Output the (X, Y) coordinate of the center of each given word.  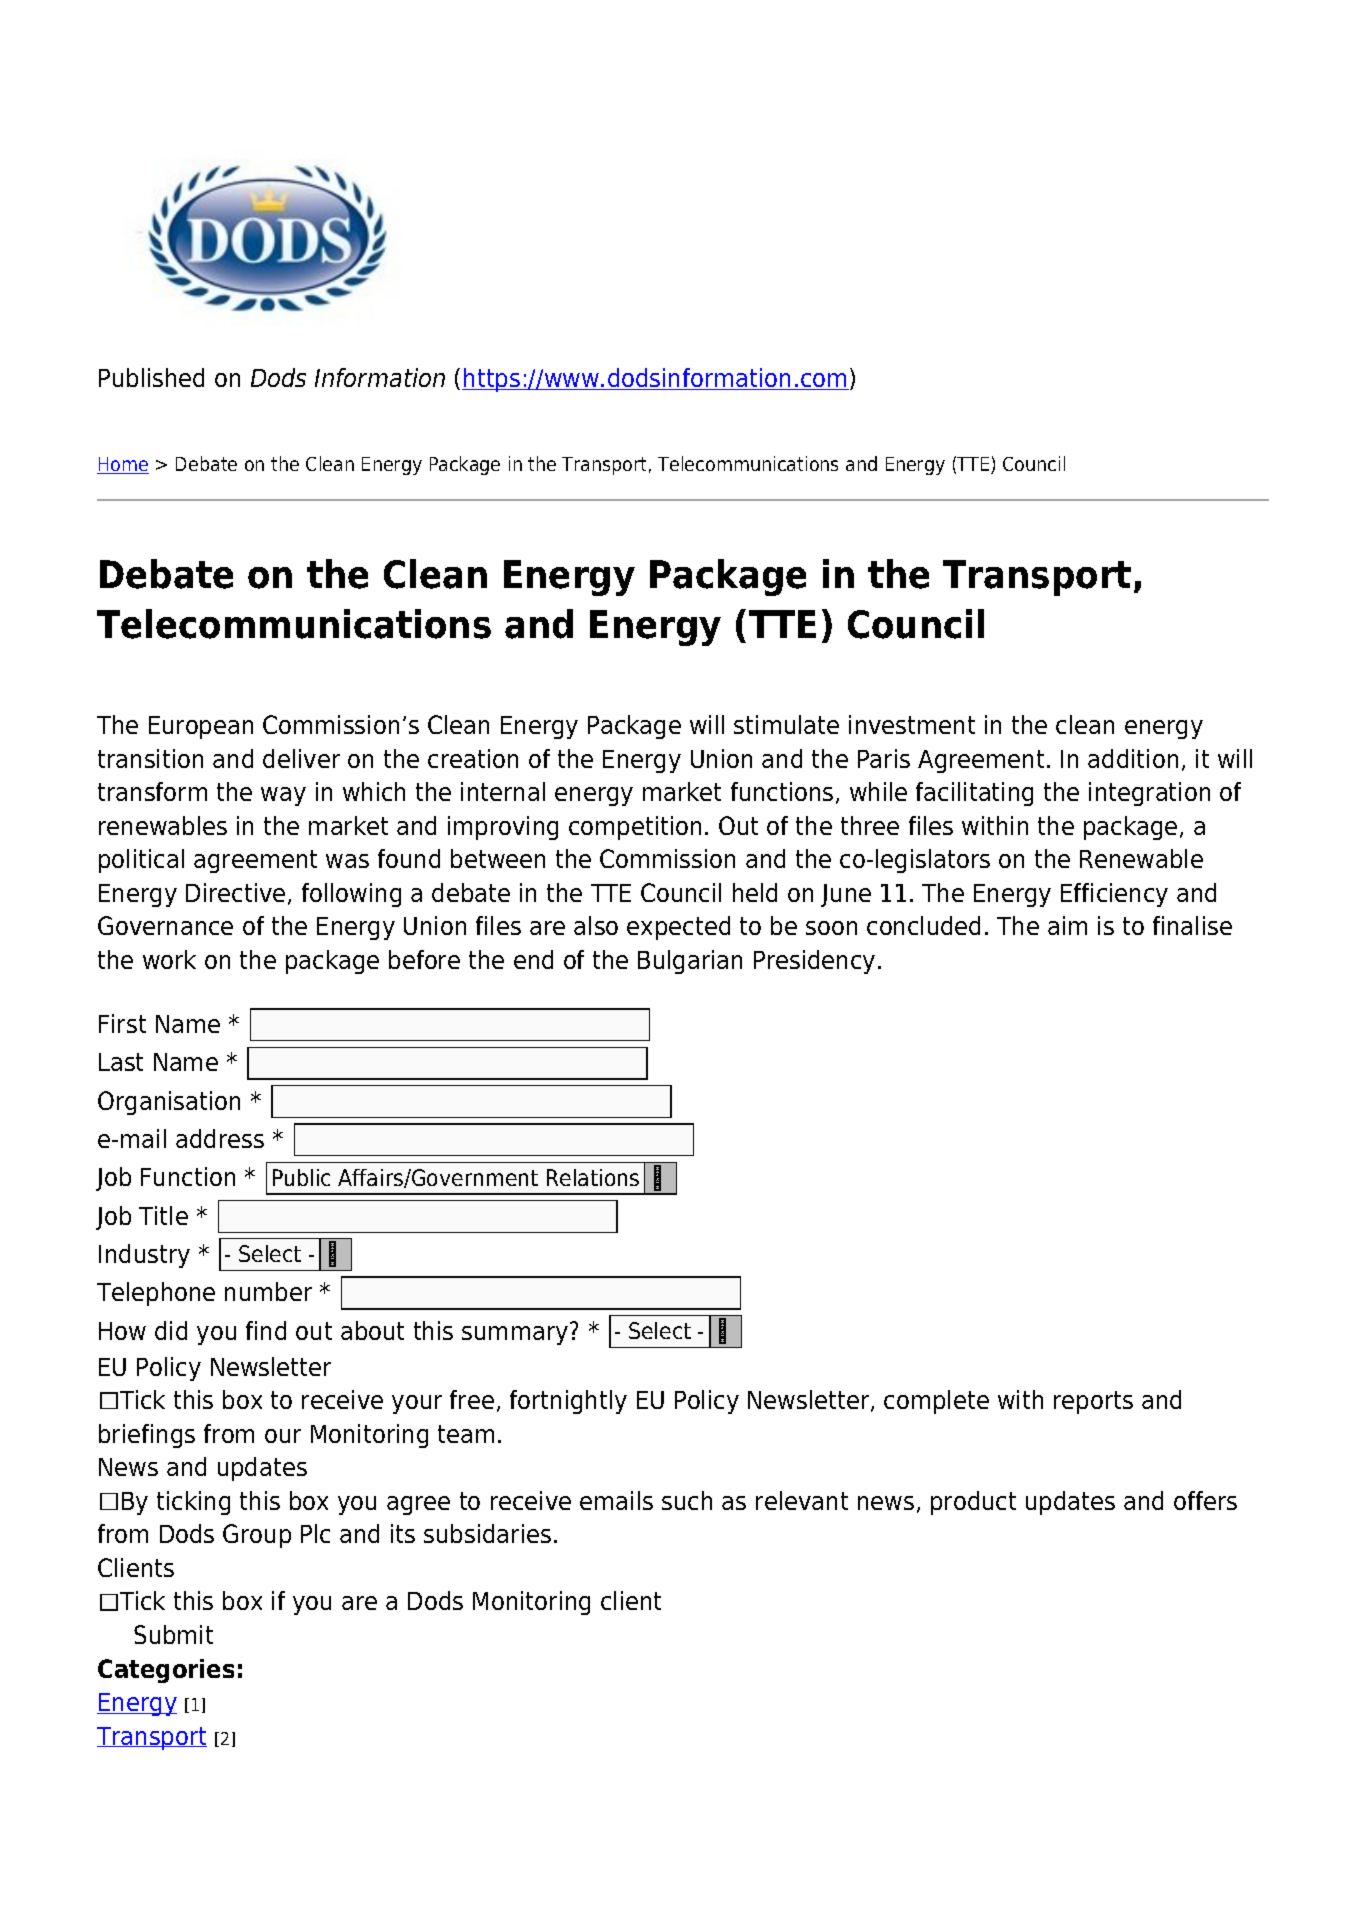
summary (516, 1334)
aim (1067, 925)
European (201, 727)
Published (151, 377)
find (266, 1330)
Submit (173, 1634)
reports (1093, 1402)
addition (1133, 758)
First (122, 1023)
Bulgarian (690, 962)
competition (635, 828)
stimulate (786, 724)
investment (912, 724)
